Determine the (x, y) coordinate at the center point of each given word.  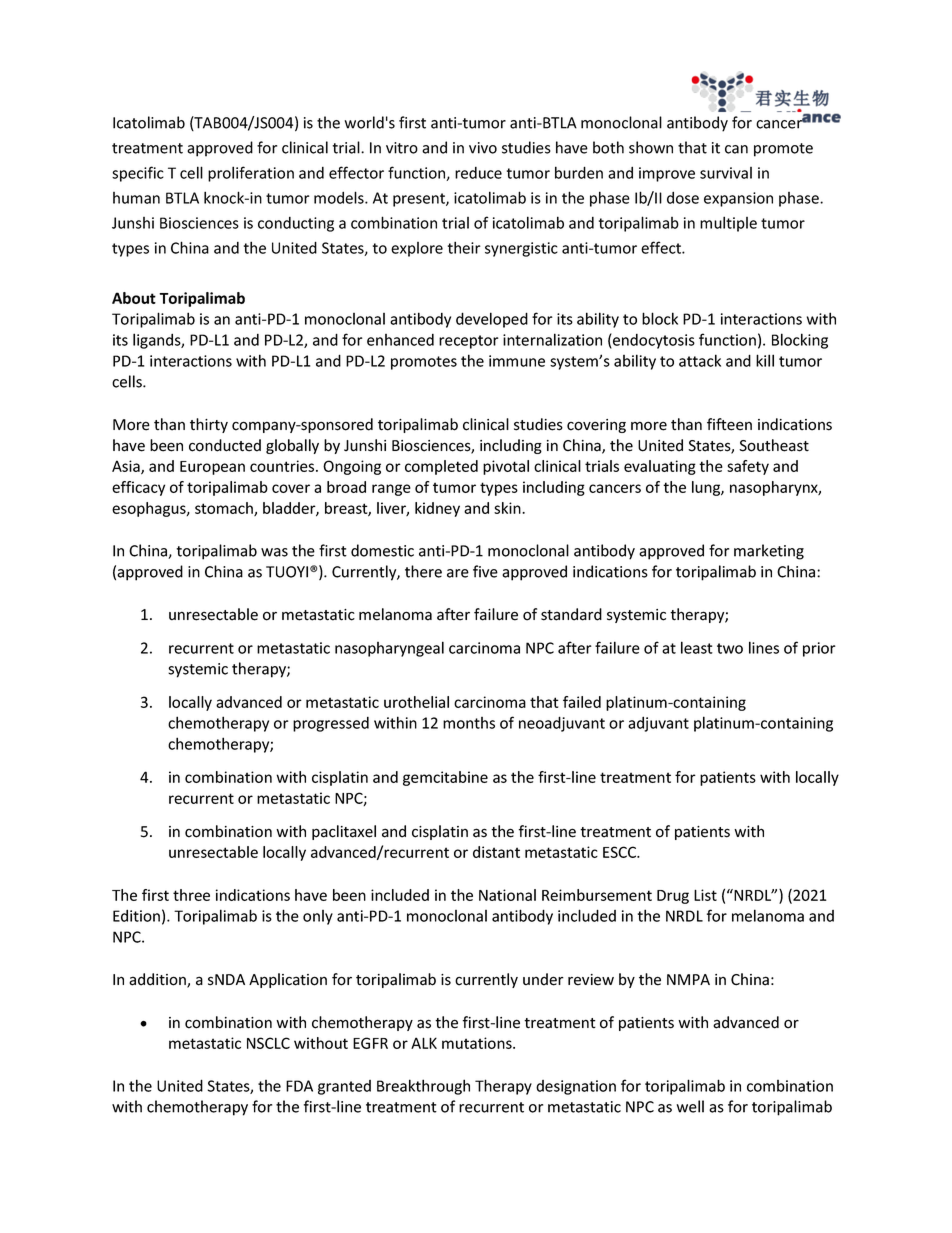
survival (726, 173)
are (458, 573)
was (274, 552)
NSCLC (268, 1043)
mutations (478, 1043)
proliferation (251, 174)
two (730, 648)
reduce (478, 173)
